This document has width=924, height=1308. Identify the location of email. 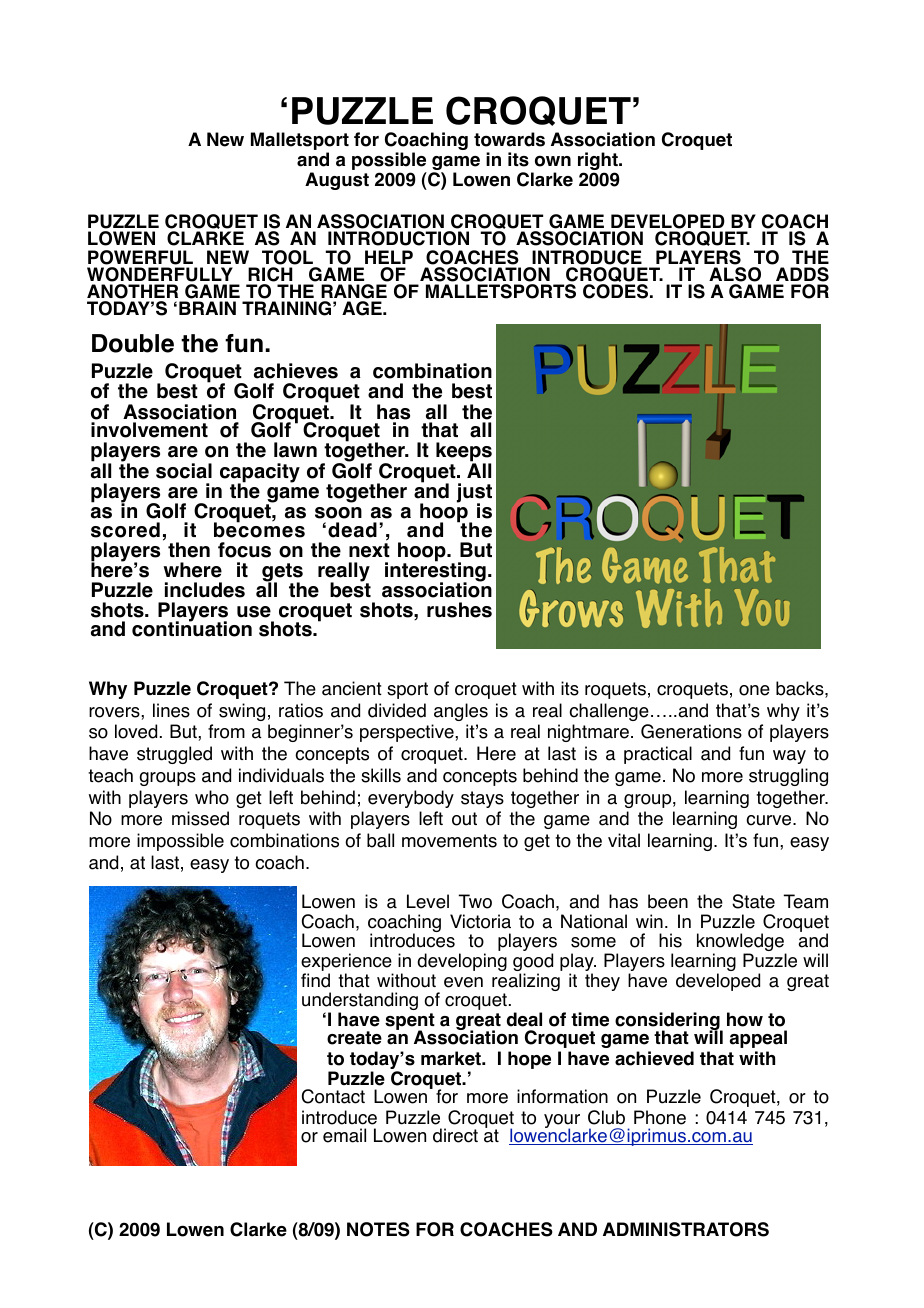
(344, 1135).
